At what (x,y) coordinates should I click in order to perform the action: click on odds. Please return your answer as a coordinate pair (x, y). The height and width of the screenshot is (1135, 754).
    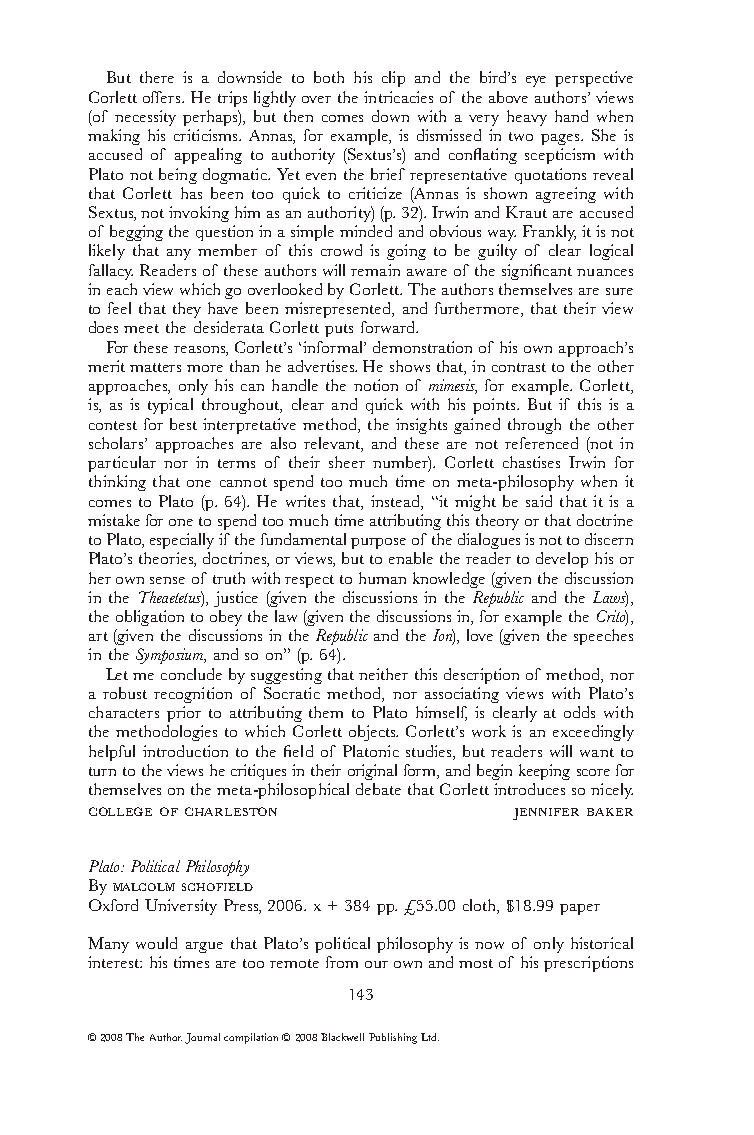
    Looking at the image, I should click on (579, 712).
